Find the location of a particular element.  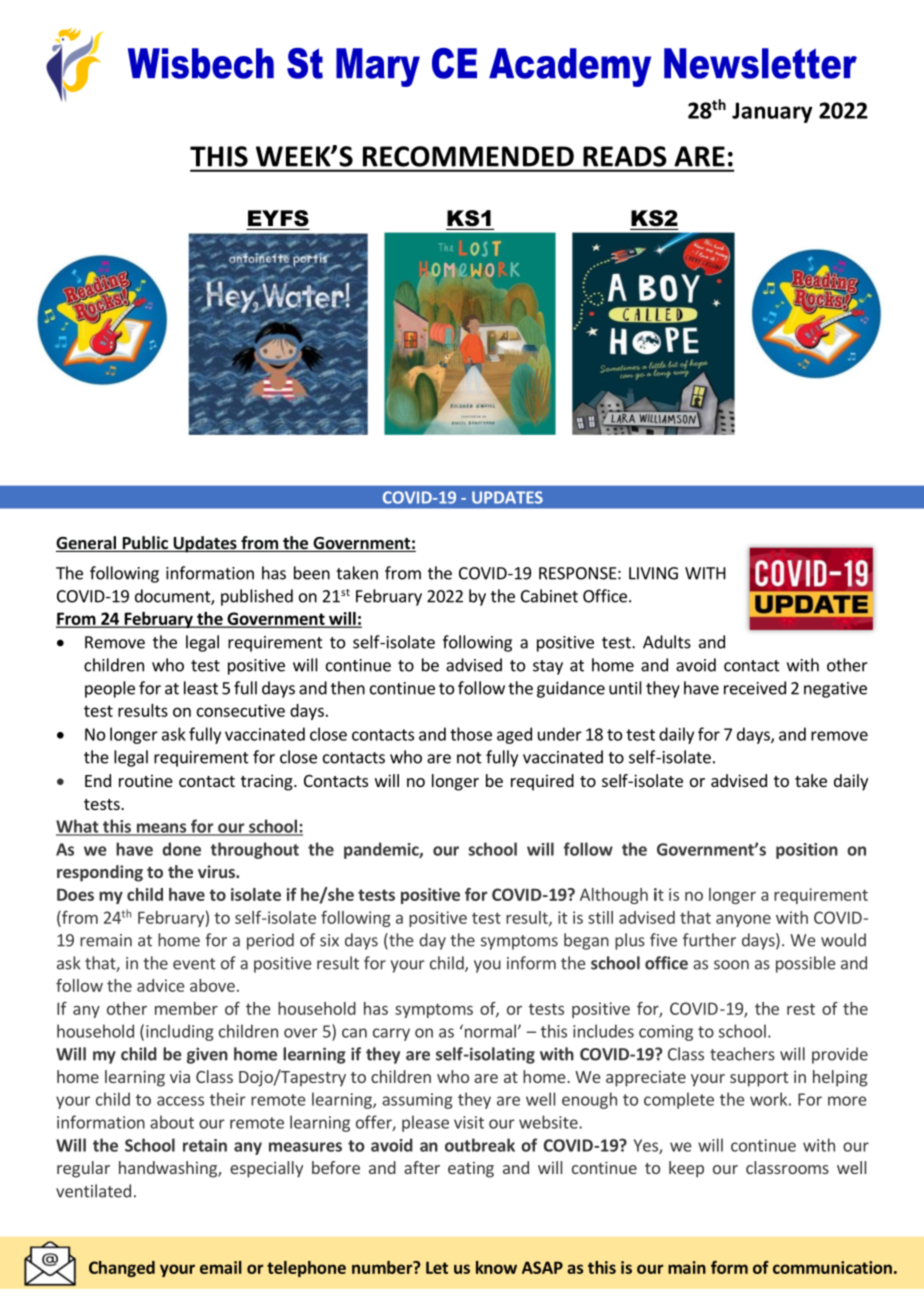

READS is located at coordinates (624, 156).
